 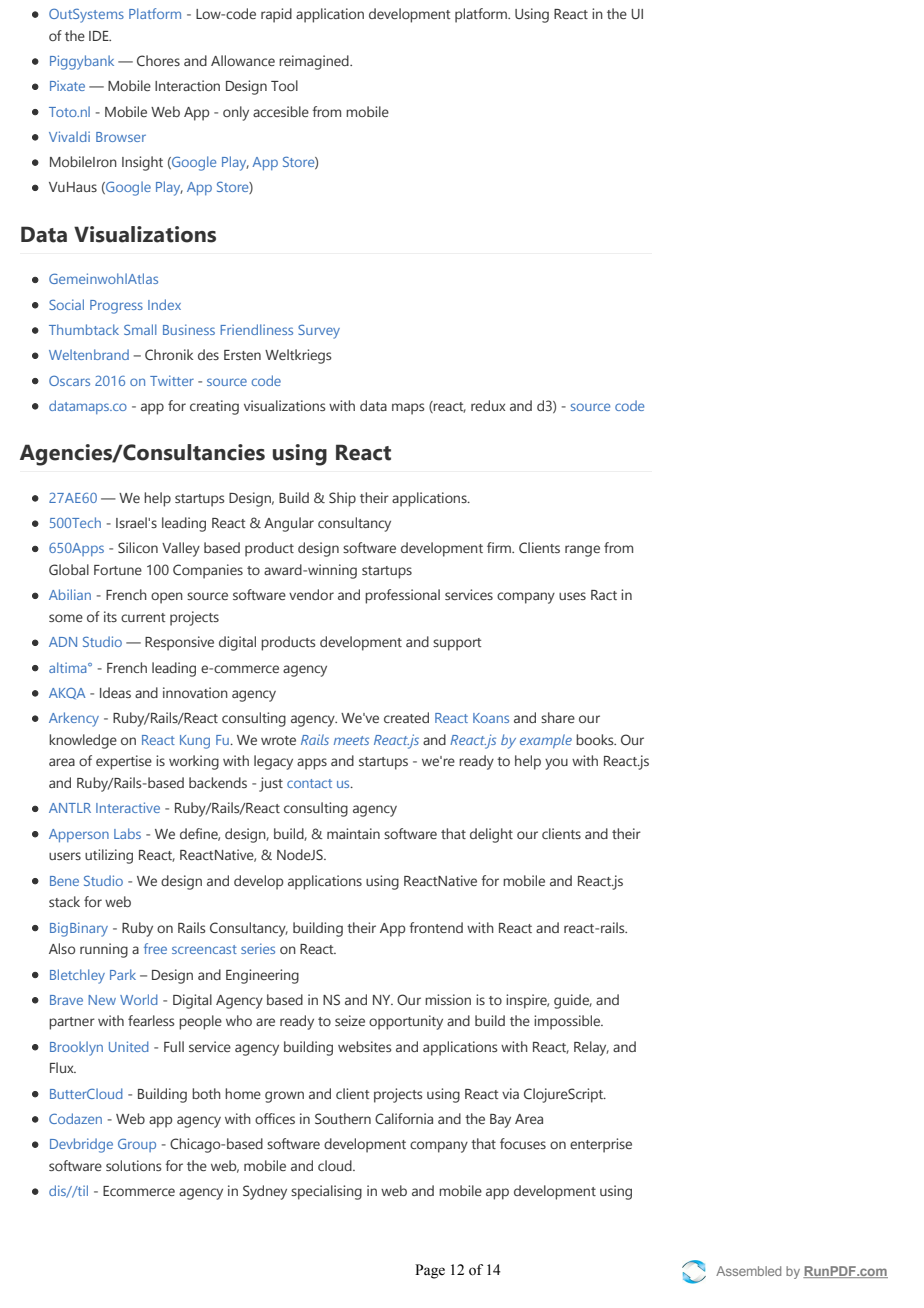 I want to click on range, so click(x=582, y=551).
